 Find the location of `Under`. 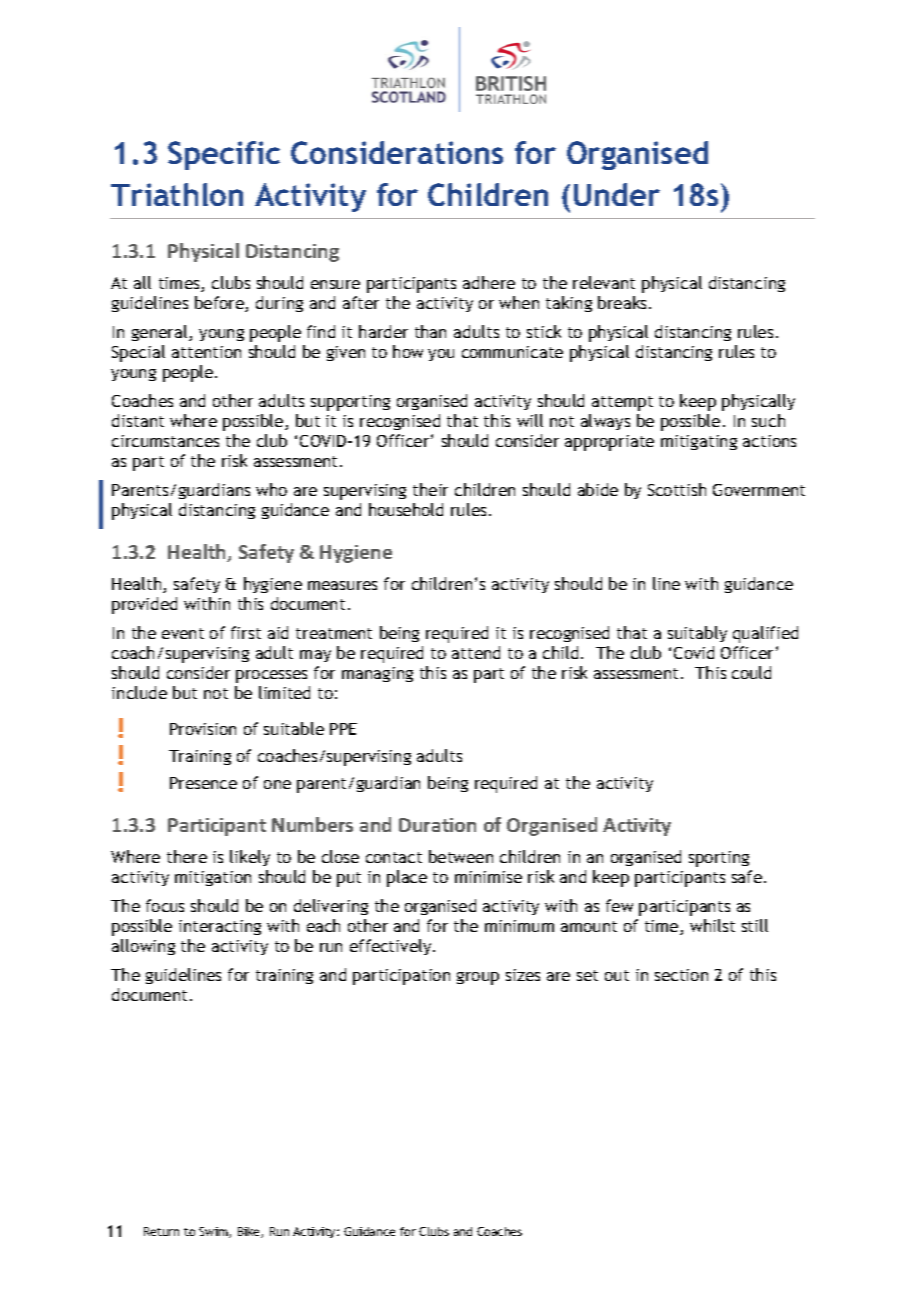

Under is located at coordinates (617, 194).
